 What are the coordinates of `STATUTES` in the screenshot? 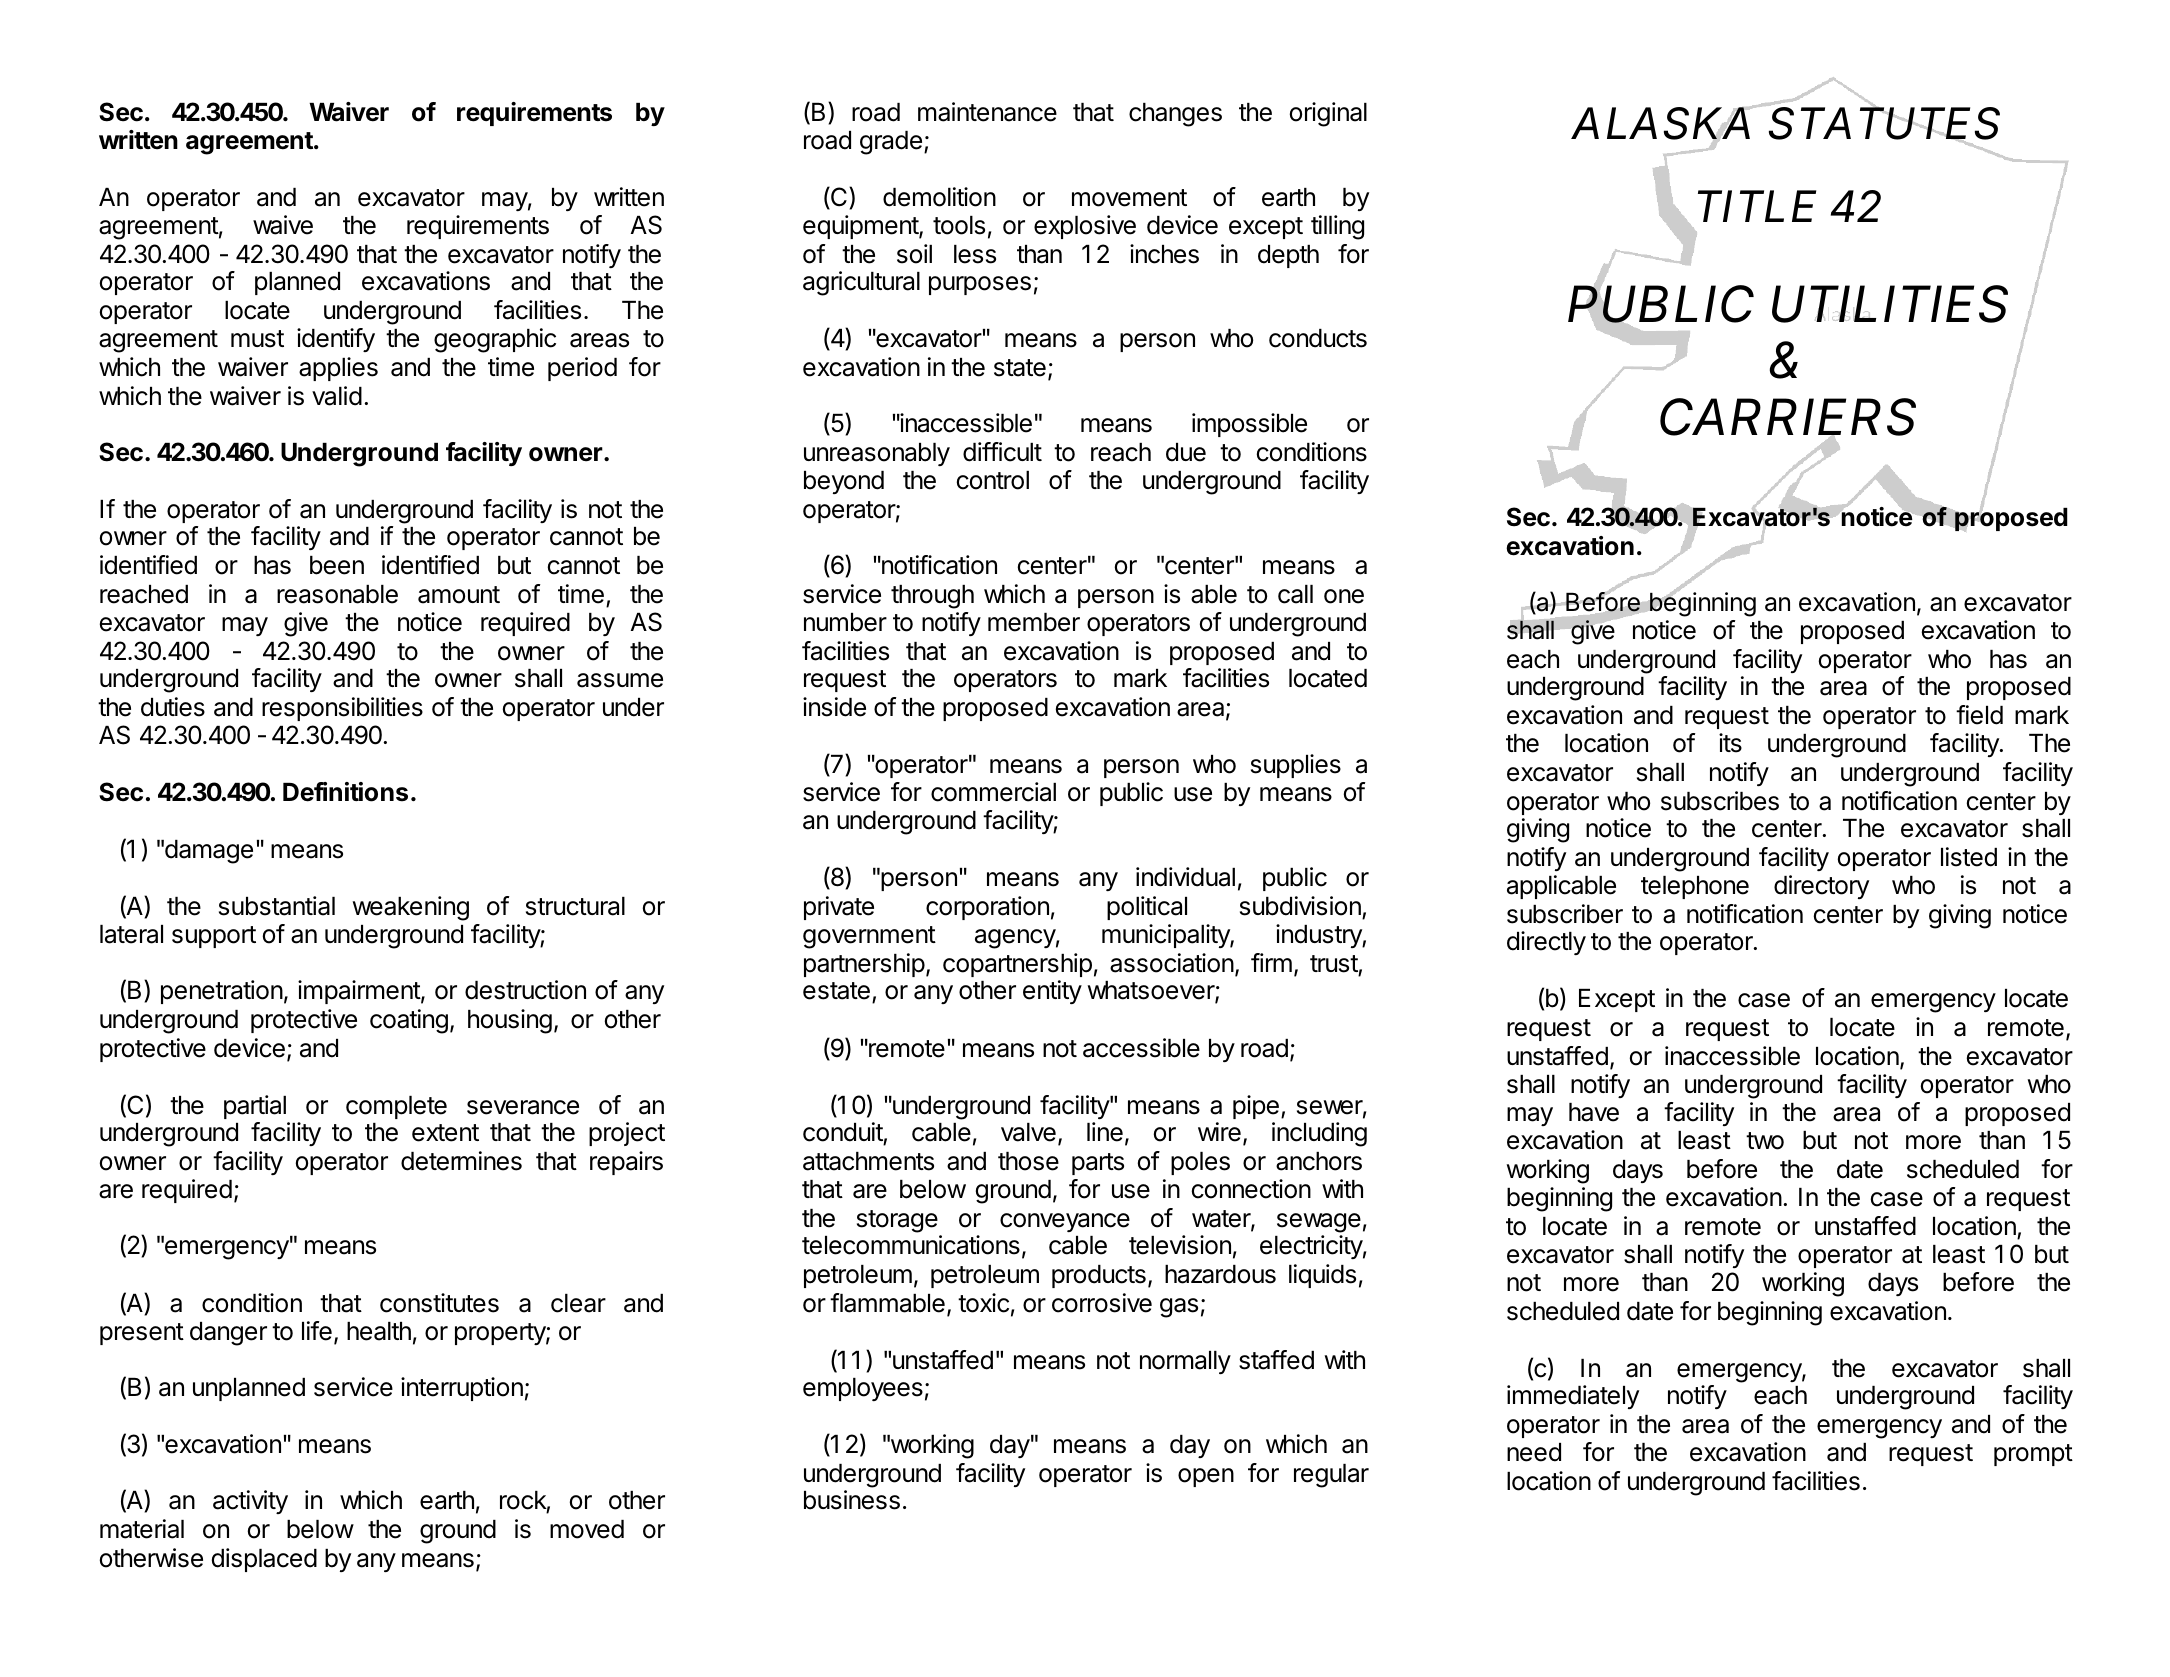 It's located at (1883, 124).
